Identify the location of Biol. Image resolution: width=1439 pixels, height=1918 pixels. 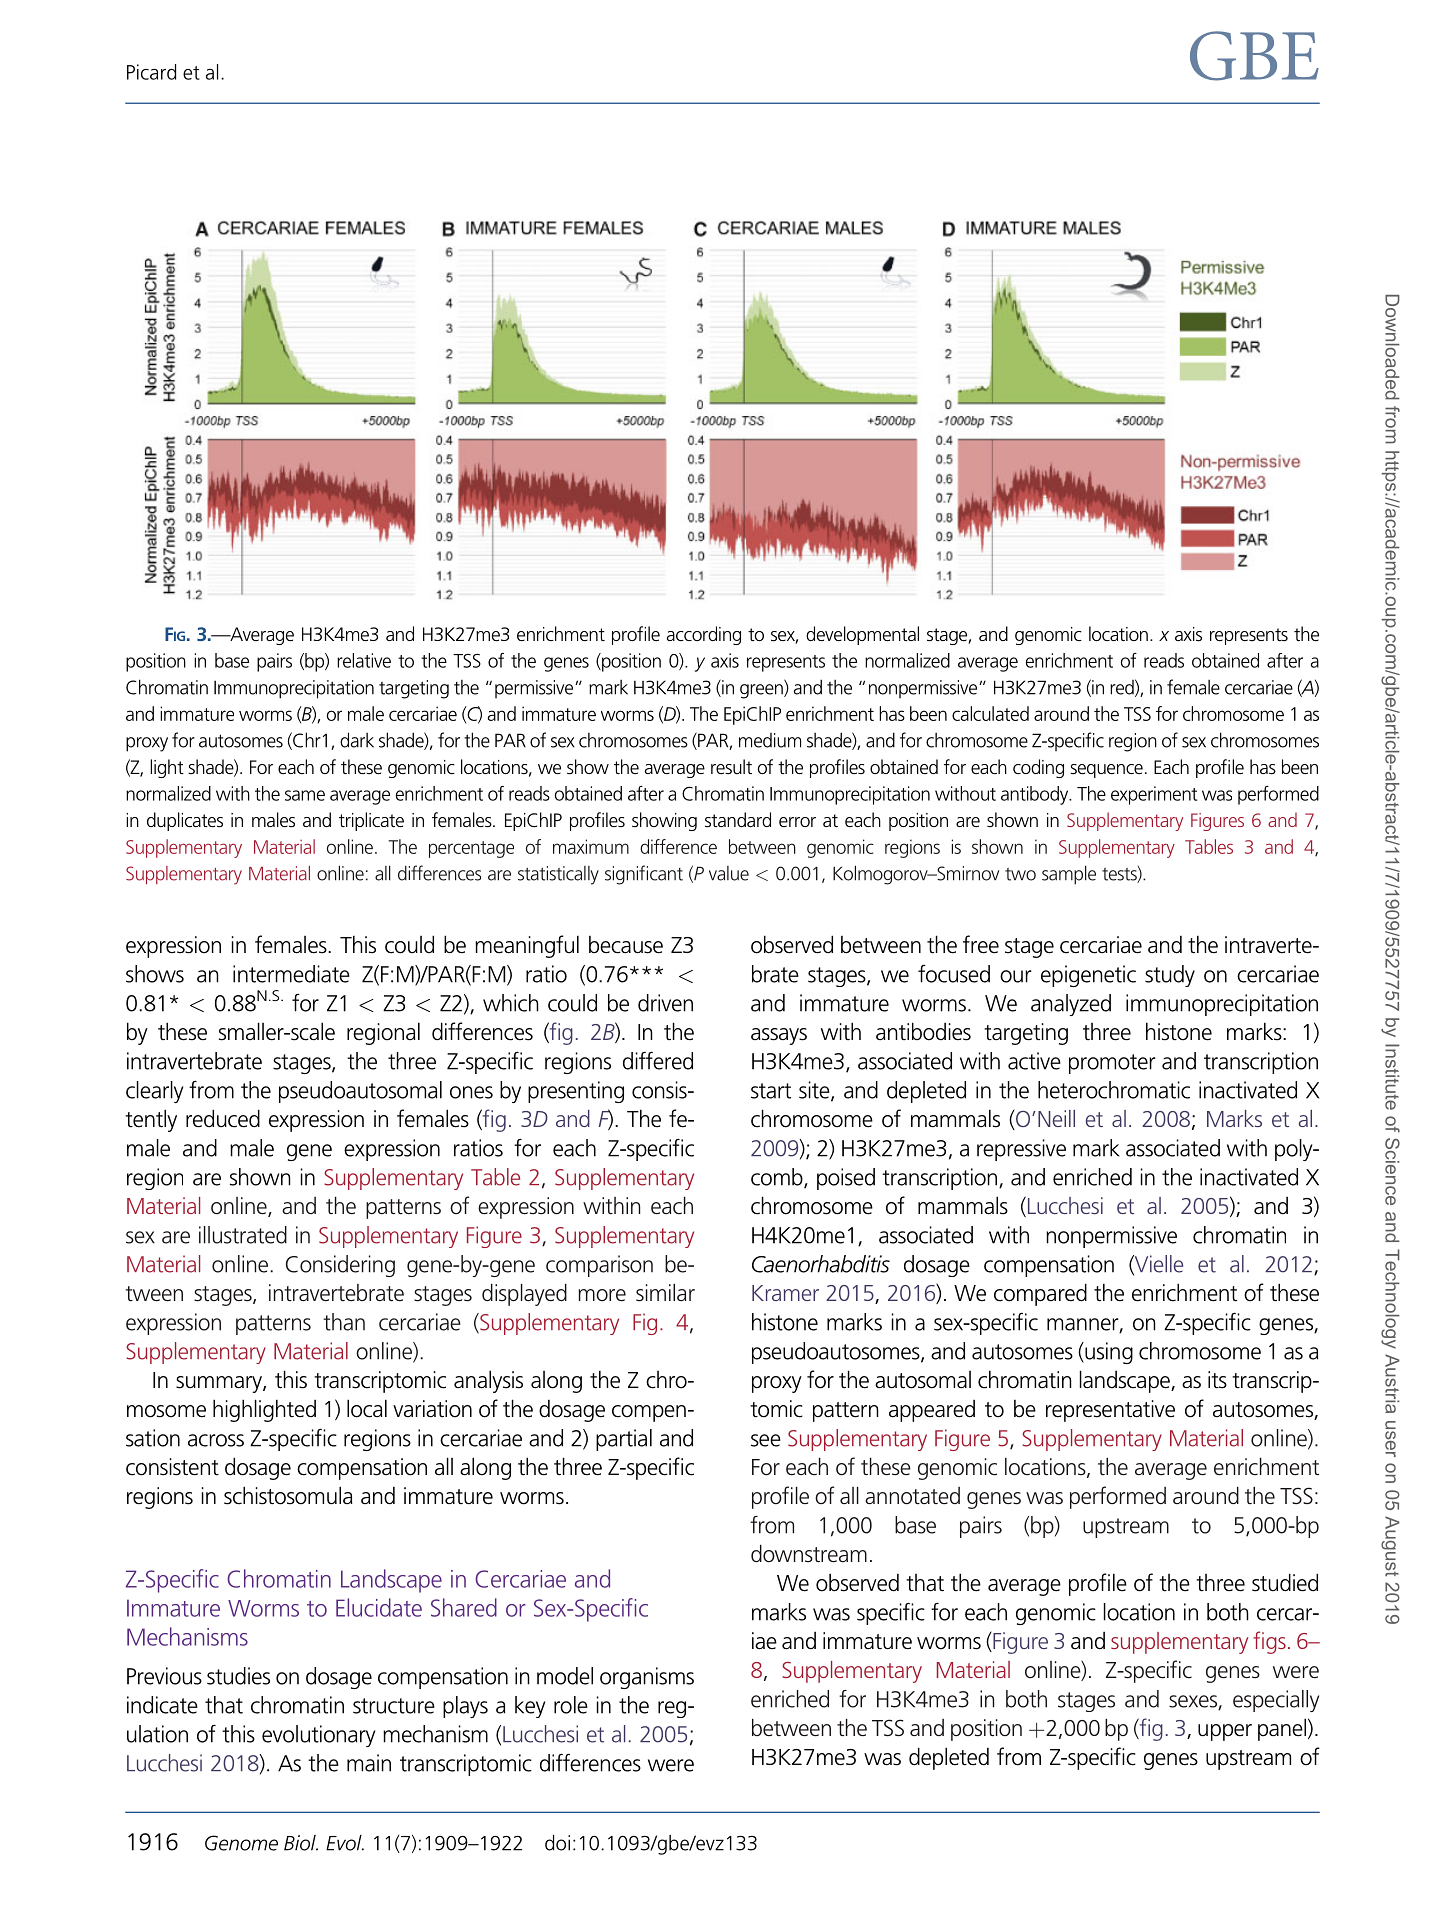
(301, 1843).
